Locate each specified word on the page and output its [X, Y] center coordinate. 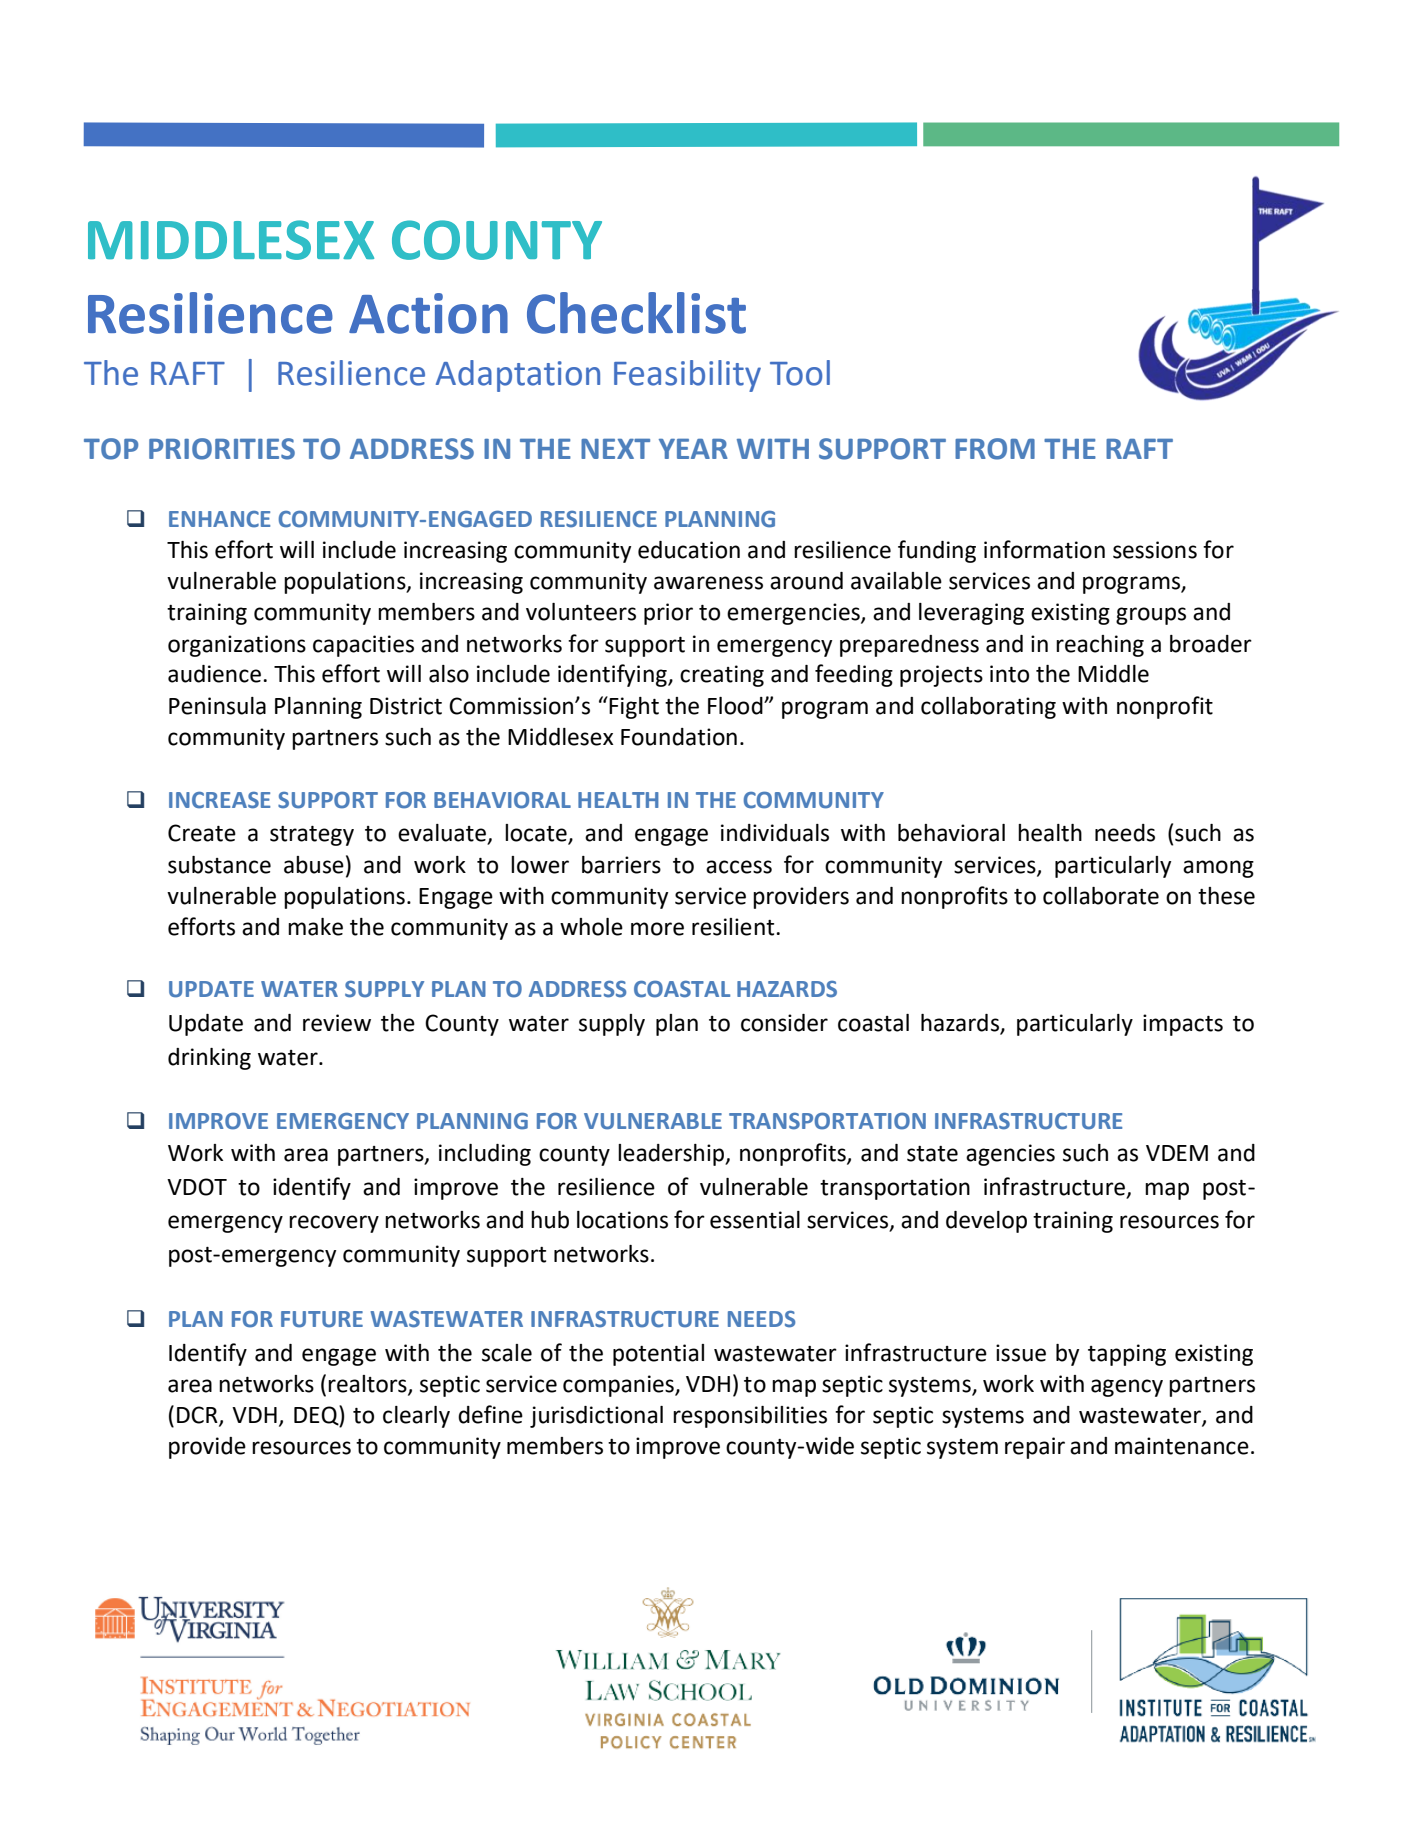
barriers [621, 865]
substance [219, 865]
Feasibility [687, 376]
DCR [198, 1416]
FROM [995, 449]
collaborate [1101, 896]
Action [428, 313]
